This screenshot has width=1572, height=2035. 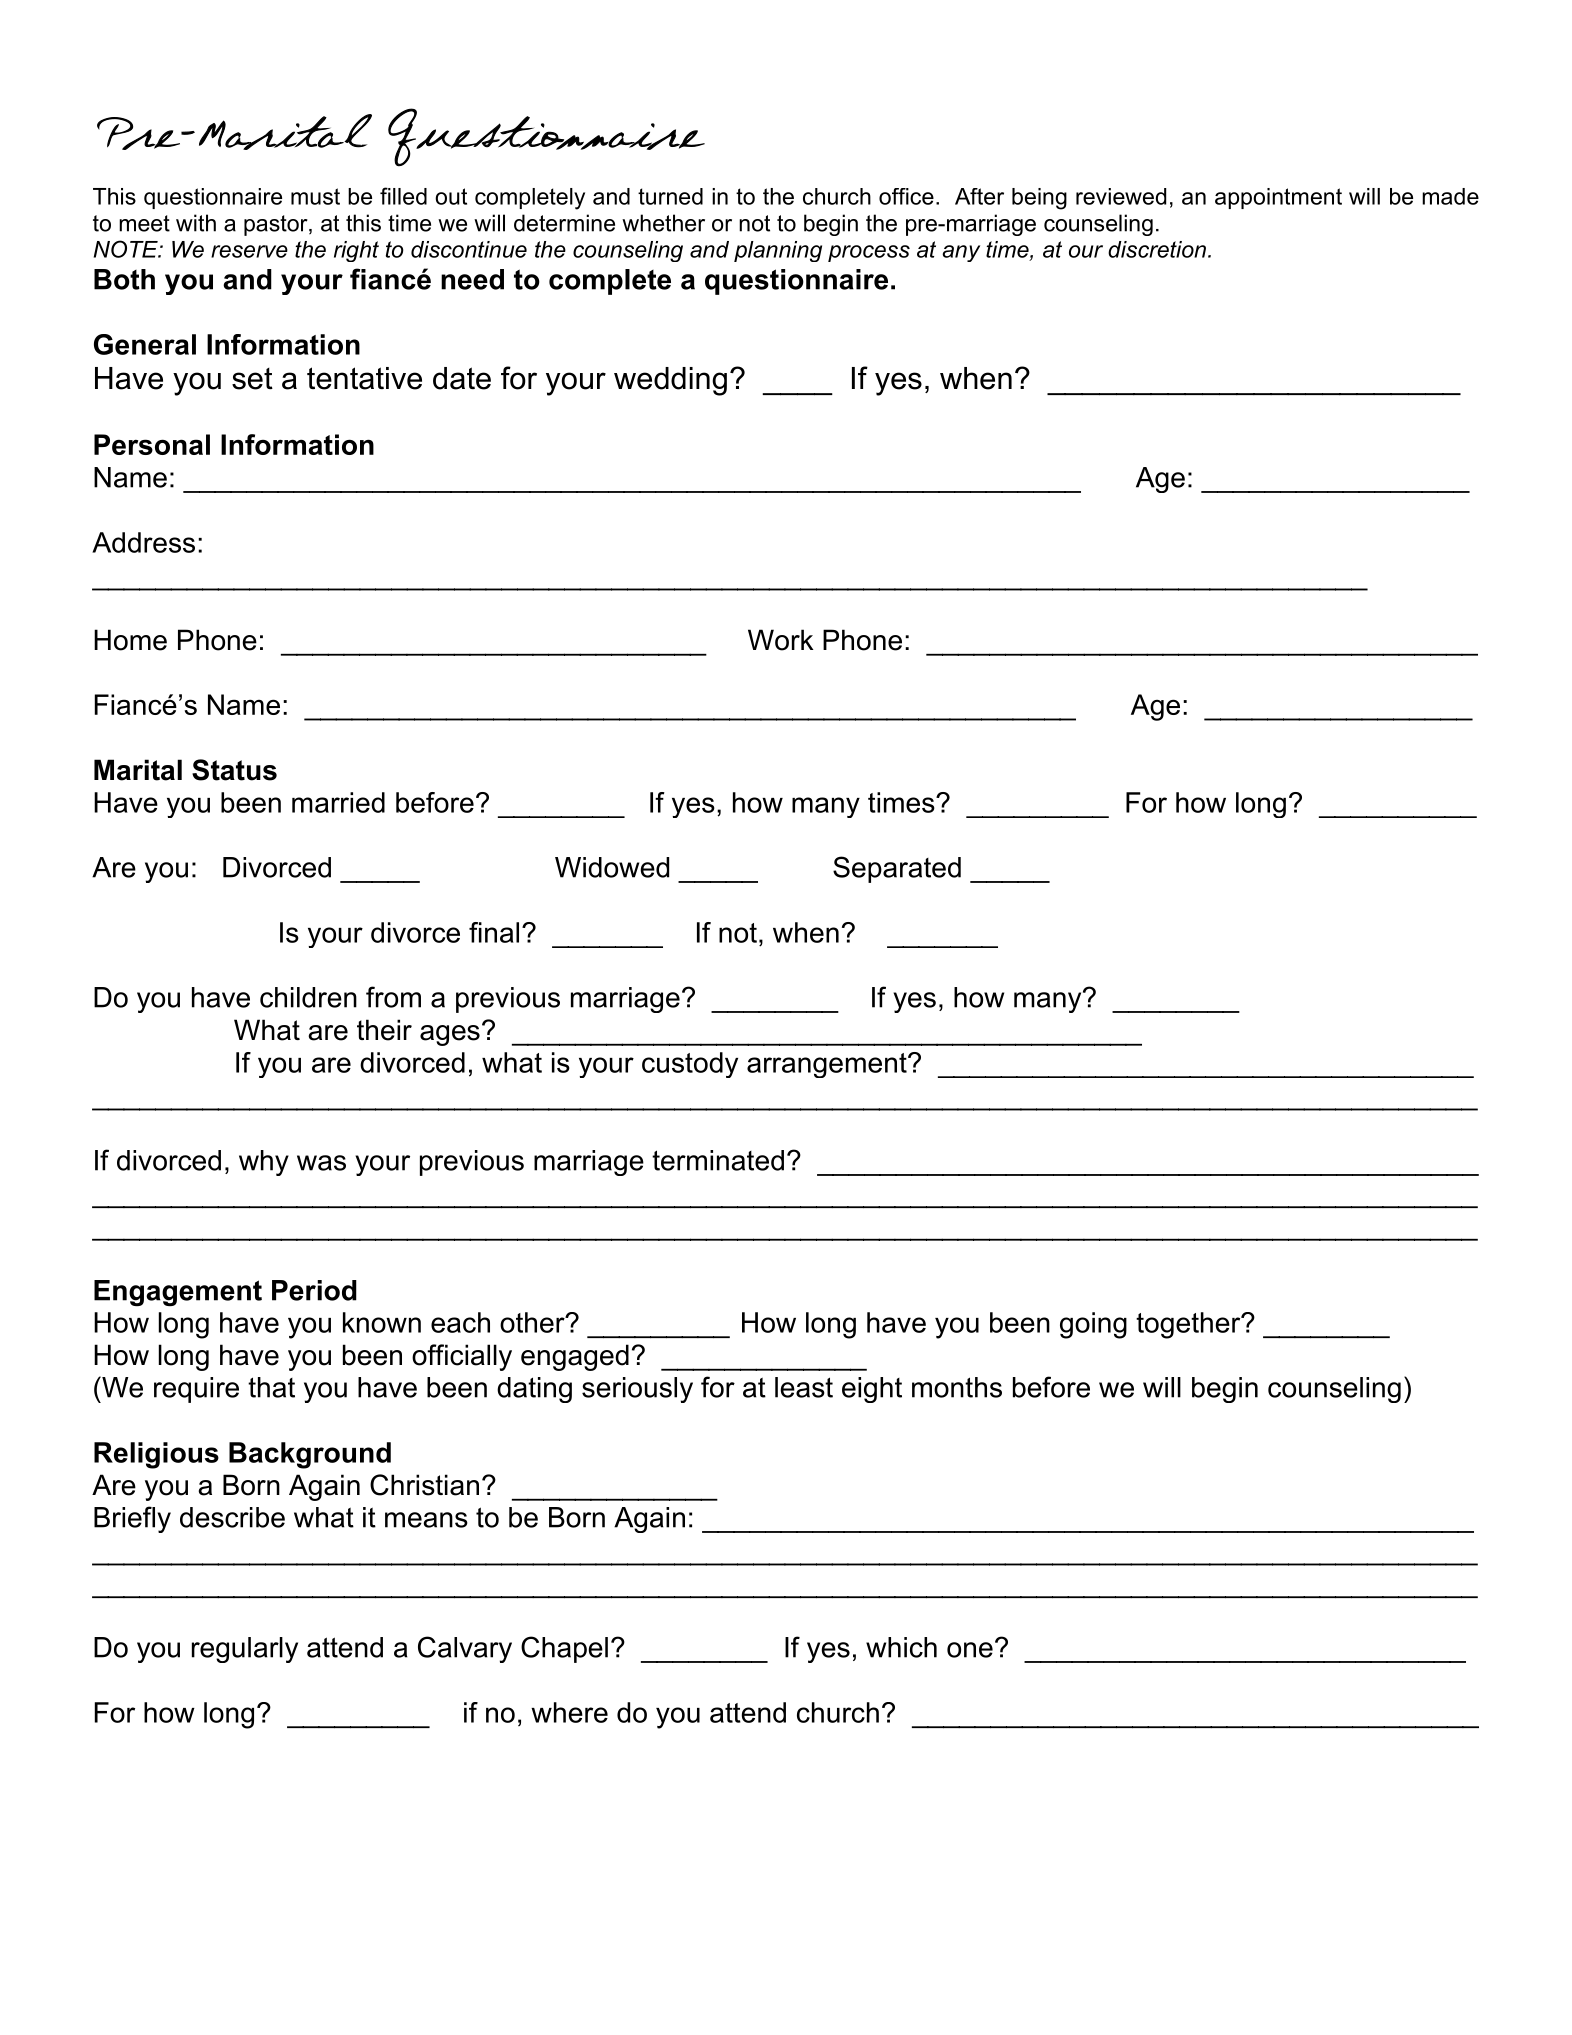 What do you see at coordinates (1278, 198) in the screenshot?
I see `appointment` at bounding box center [1278, 198].
